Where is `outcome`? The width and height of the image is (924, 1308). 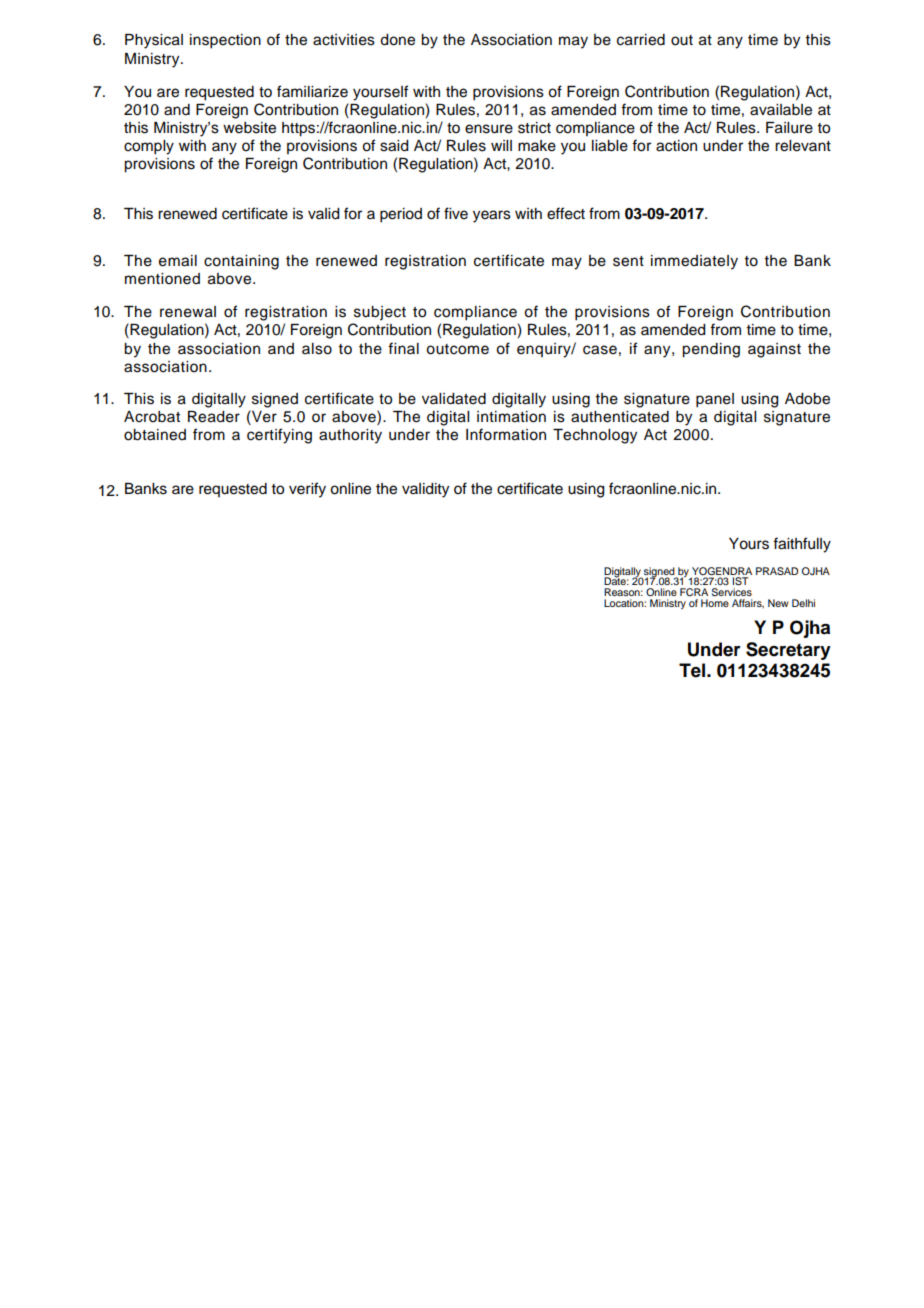 outcome is located at coordinates (457, 349).
